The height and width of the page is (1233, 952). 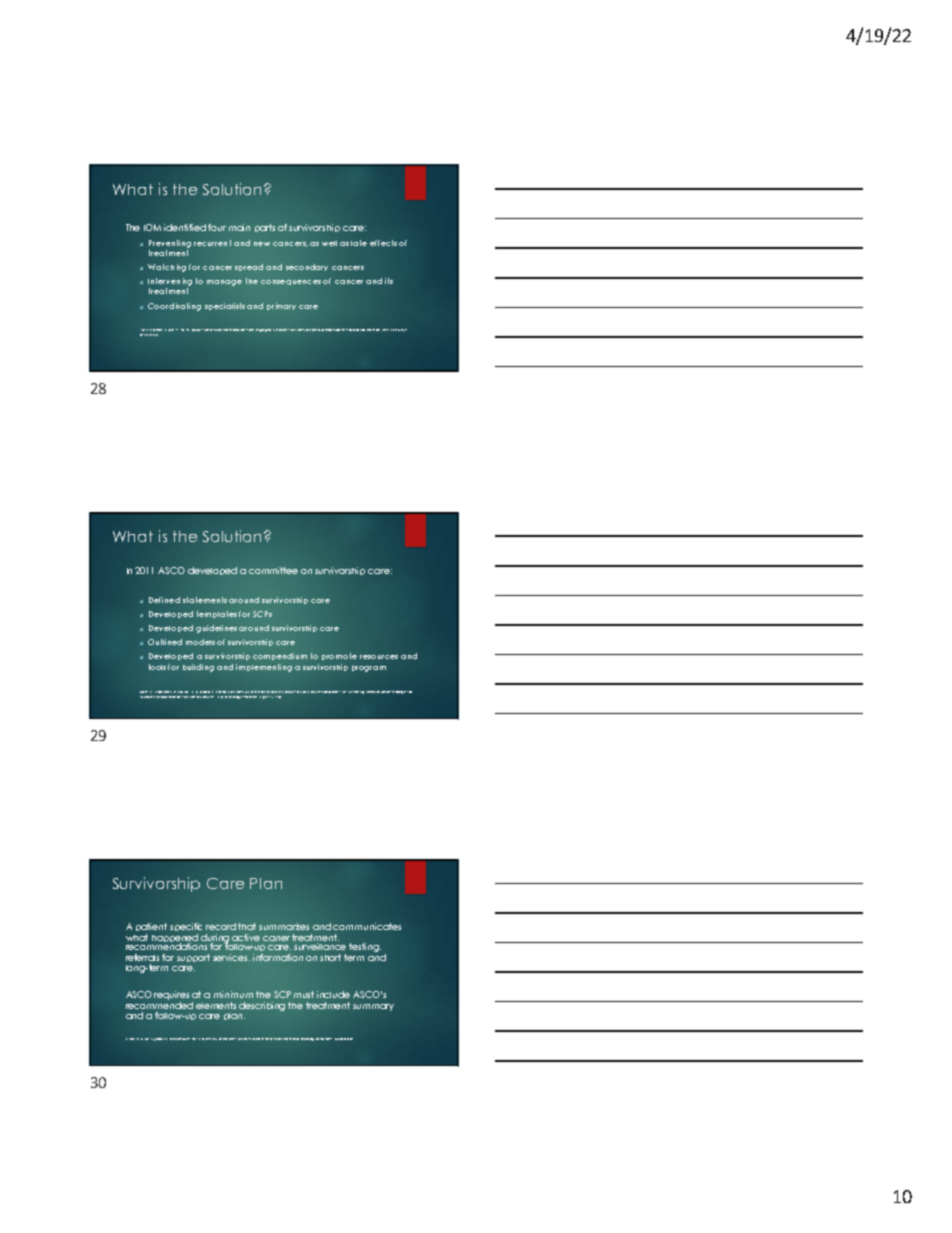 I want to click on patient, so click(x=151, y=927).
